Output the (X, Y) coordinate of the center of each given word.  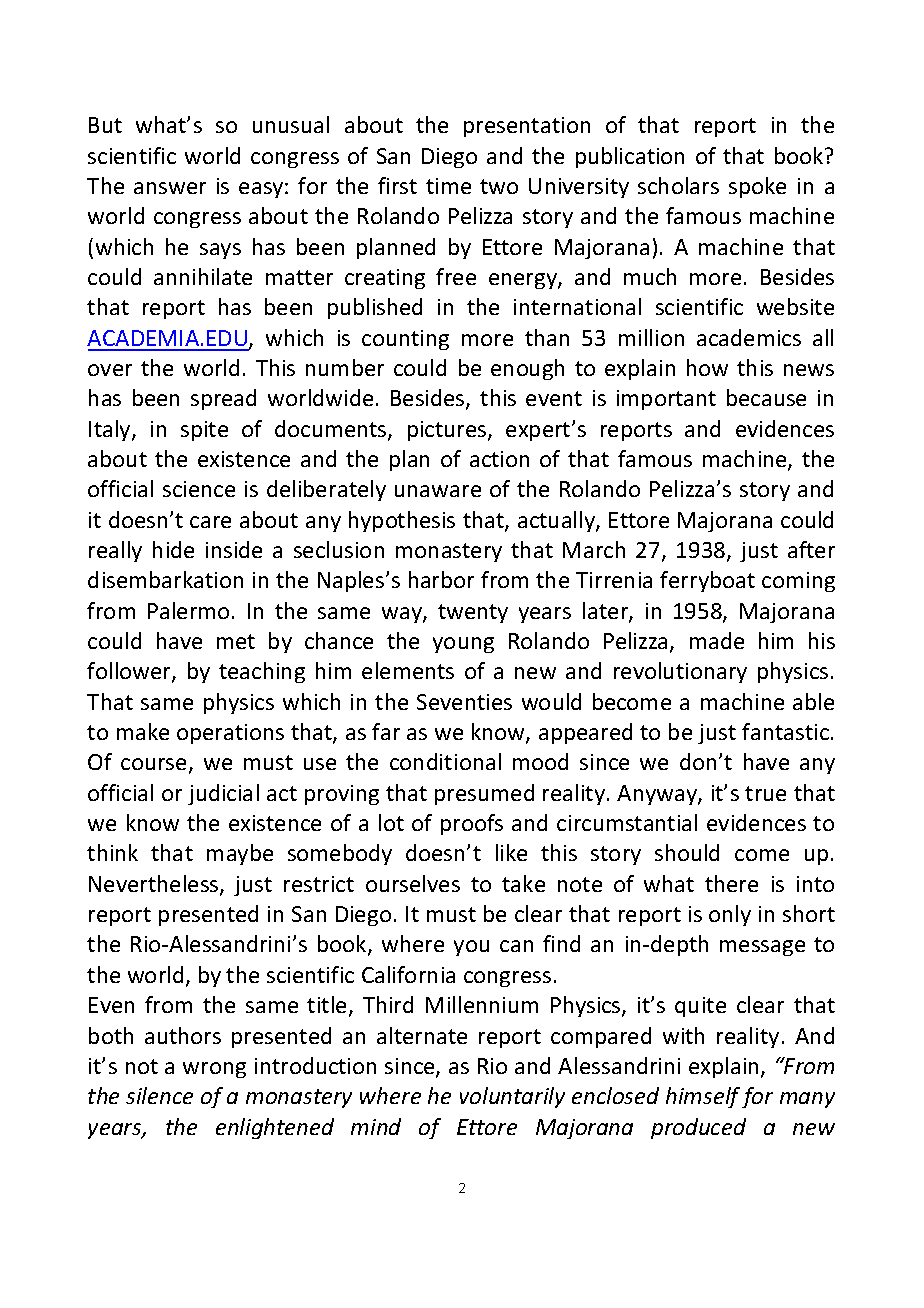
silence (159, 1095)
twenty (473, 613)
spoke (757, 187)
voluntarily (512, 1097)
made (717, 640)
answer (170, 188)
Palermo (188, 610)
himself (703, 1097)
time (448, 186)
